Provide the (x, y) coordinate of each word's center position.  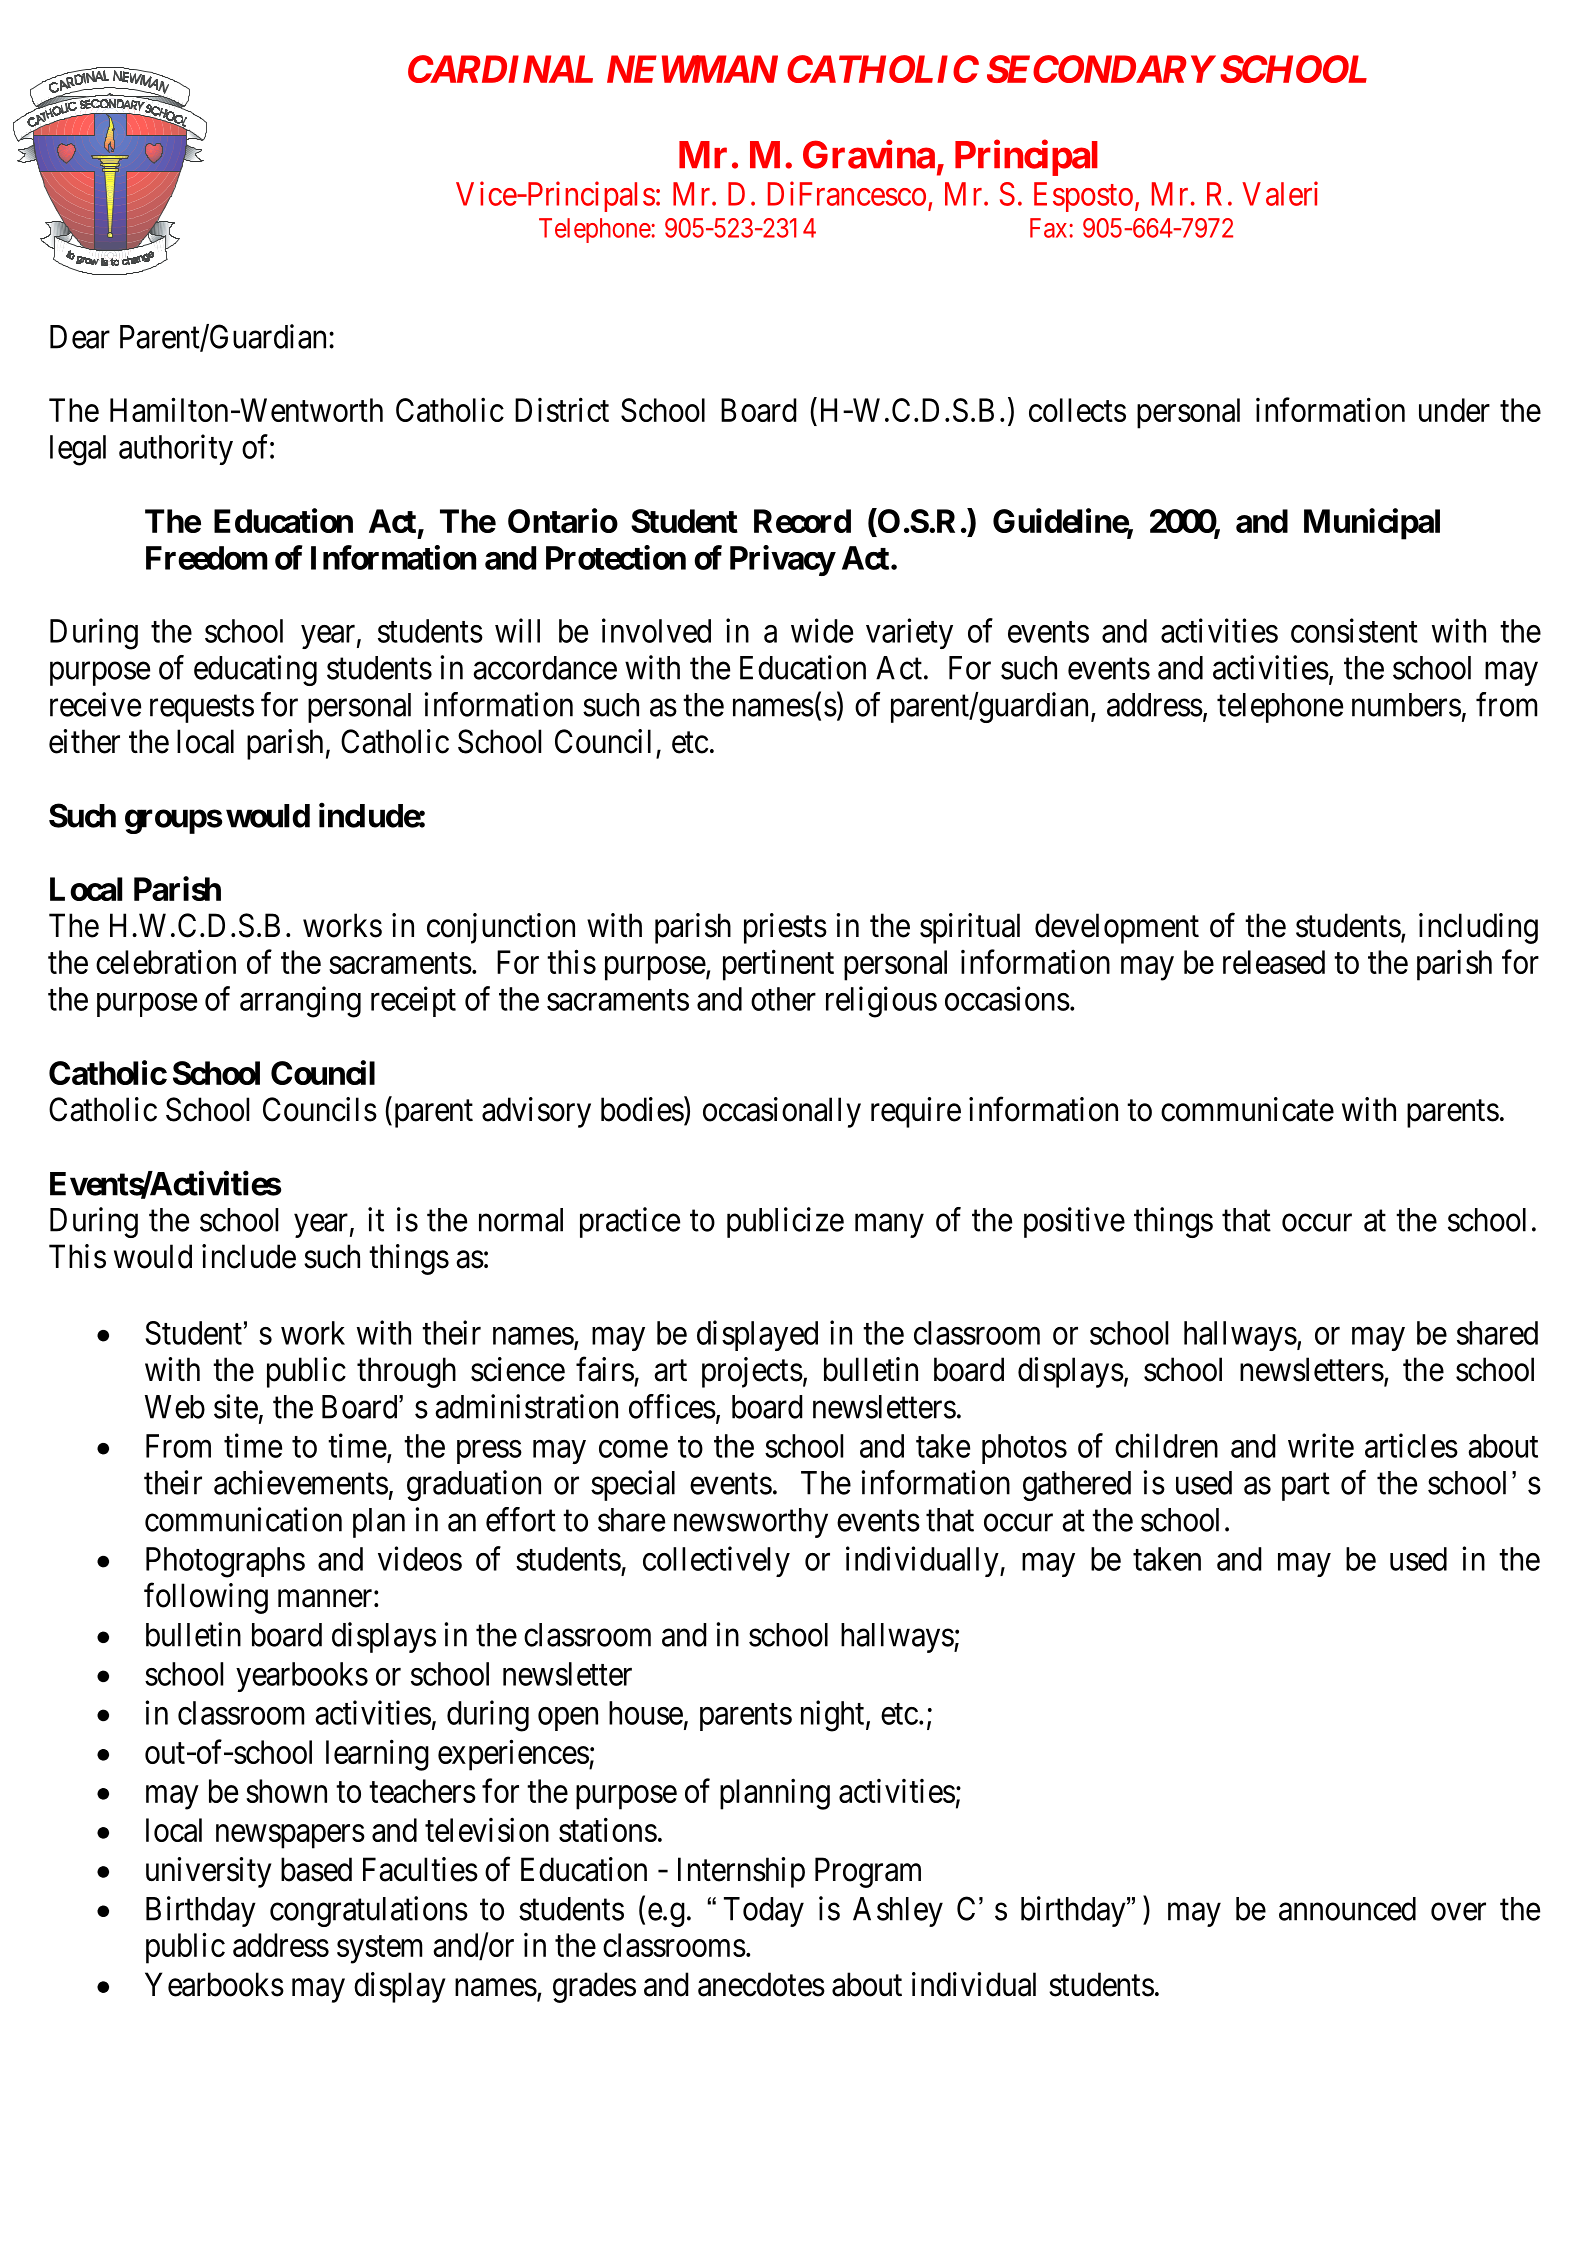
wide (822, 630)
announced (1347, 1909)
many (889, 1226)
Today (764, 1912)
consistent (1354, 630)
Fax (1050, 228)
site (236, 1406)
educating (255, 670)
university (208, 1872)
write (1321, 1445)
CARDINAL (500, 69)
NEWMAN (692, 69)
